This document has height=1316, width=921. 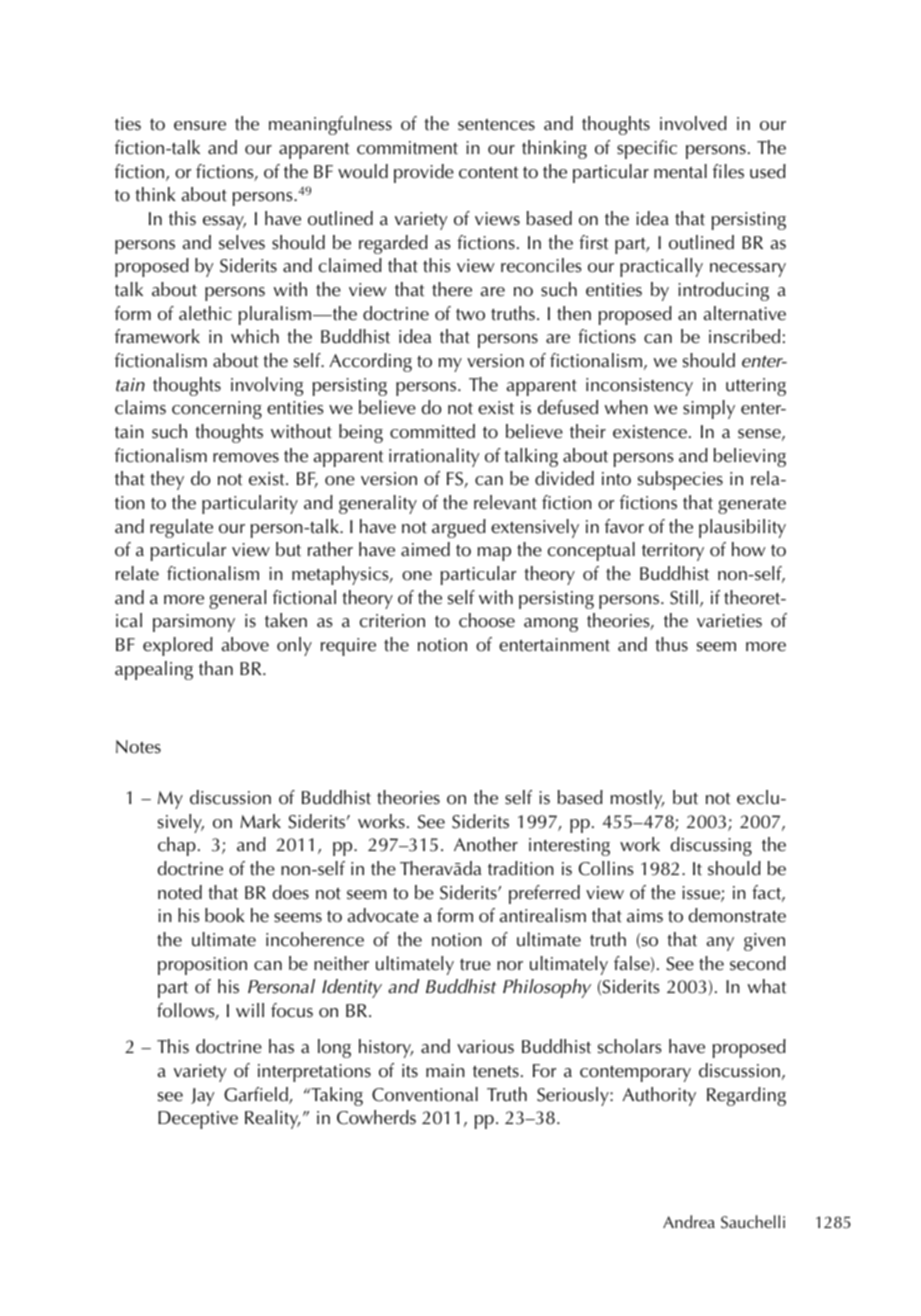 I want to click on subspecies, so click(x=680, y=480).
